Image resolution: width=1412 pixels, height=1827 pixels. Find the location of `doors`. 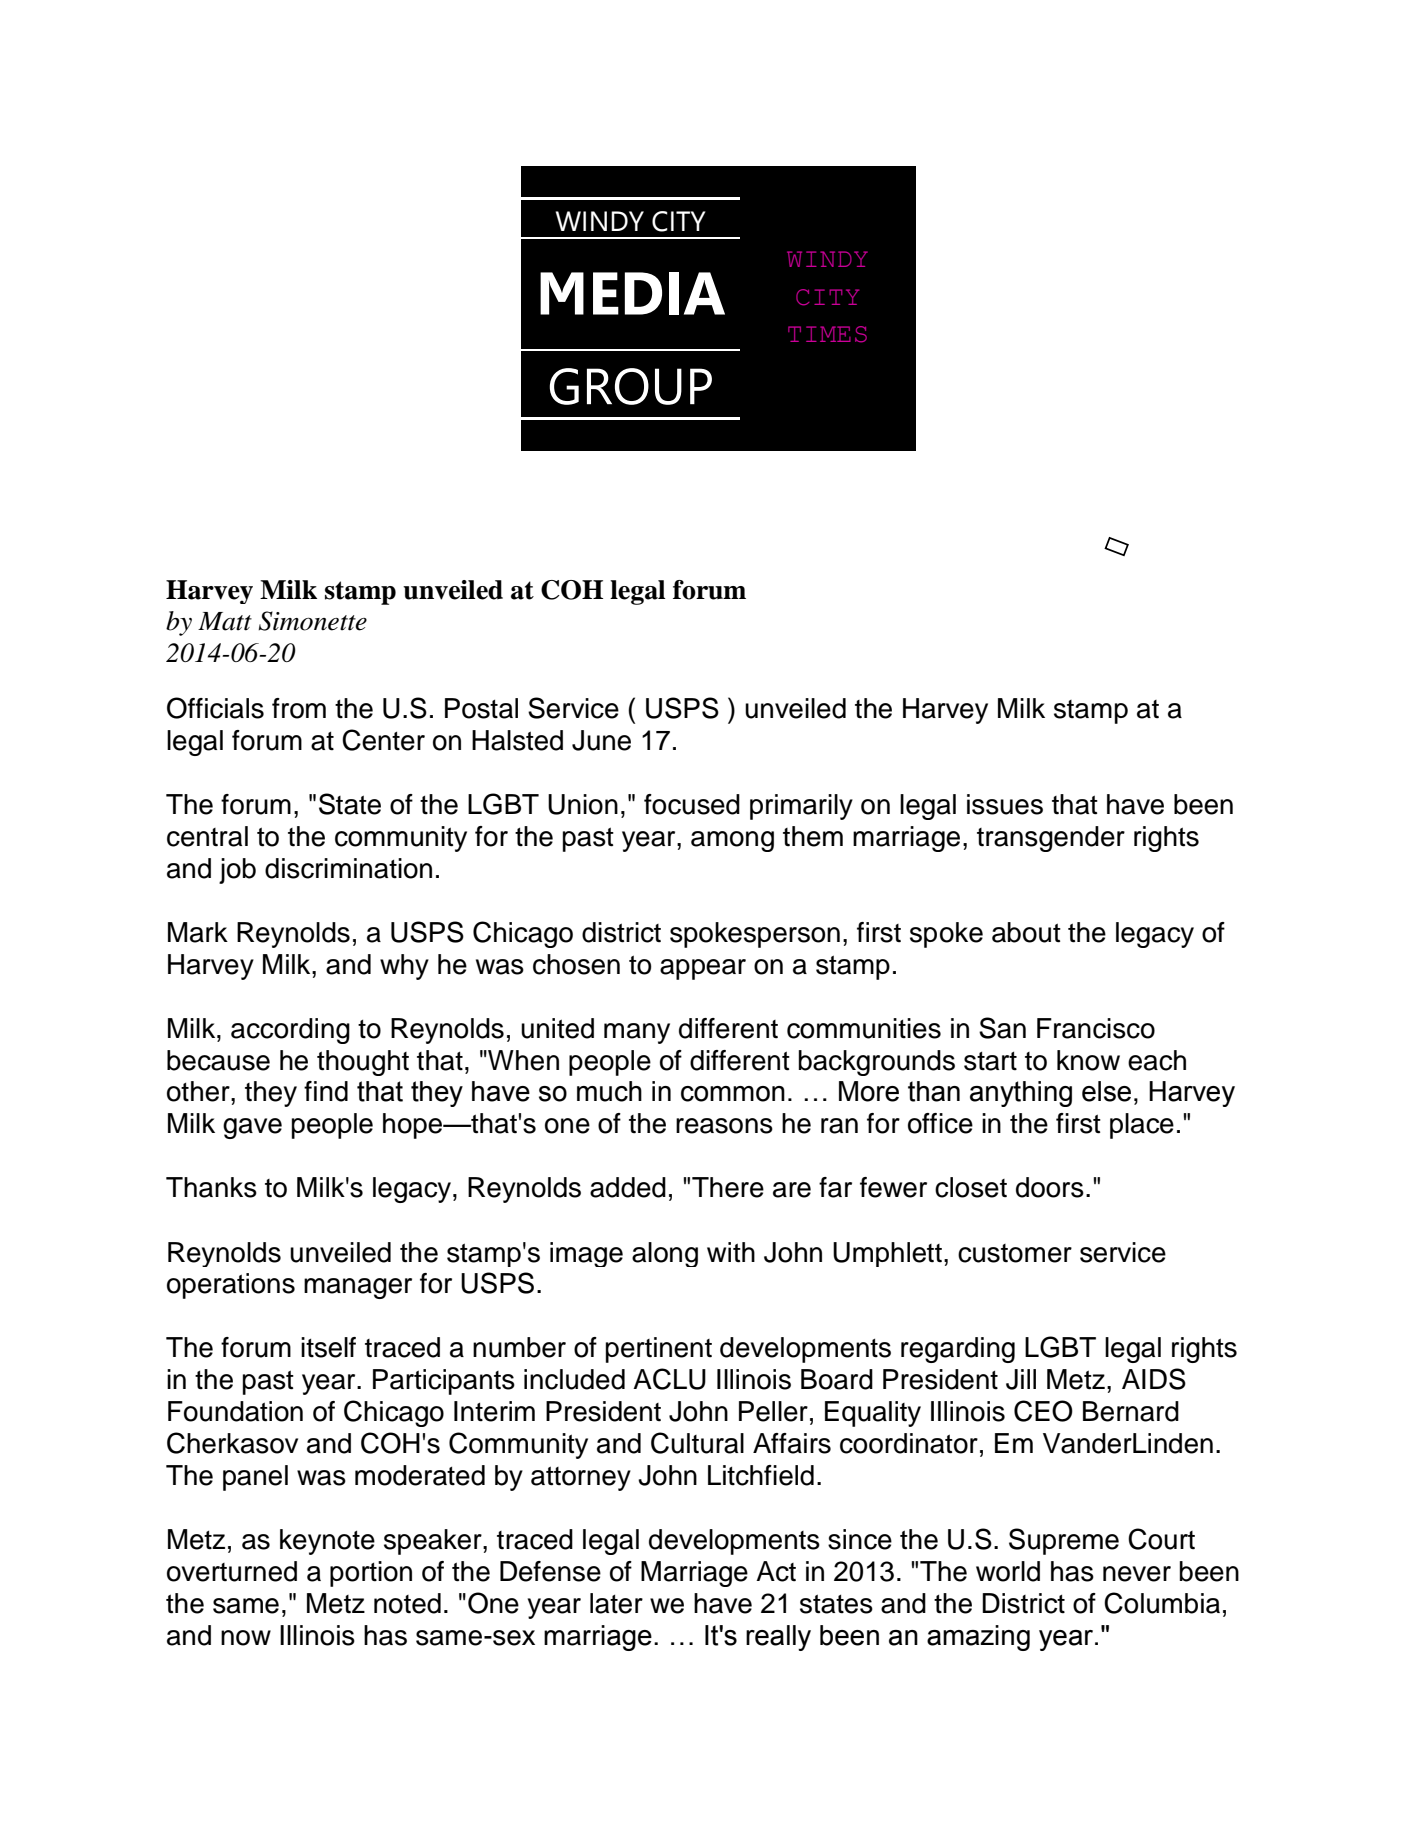

doors is located at coordinates (1050, 1187).
